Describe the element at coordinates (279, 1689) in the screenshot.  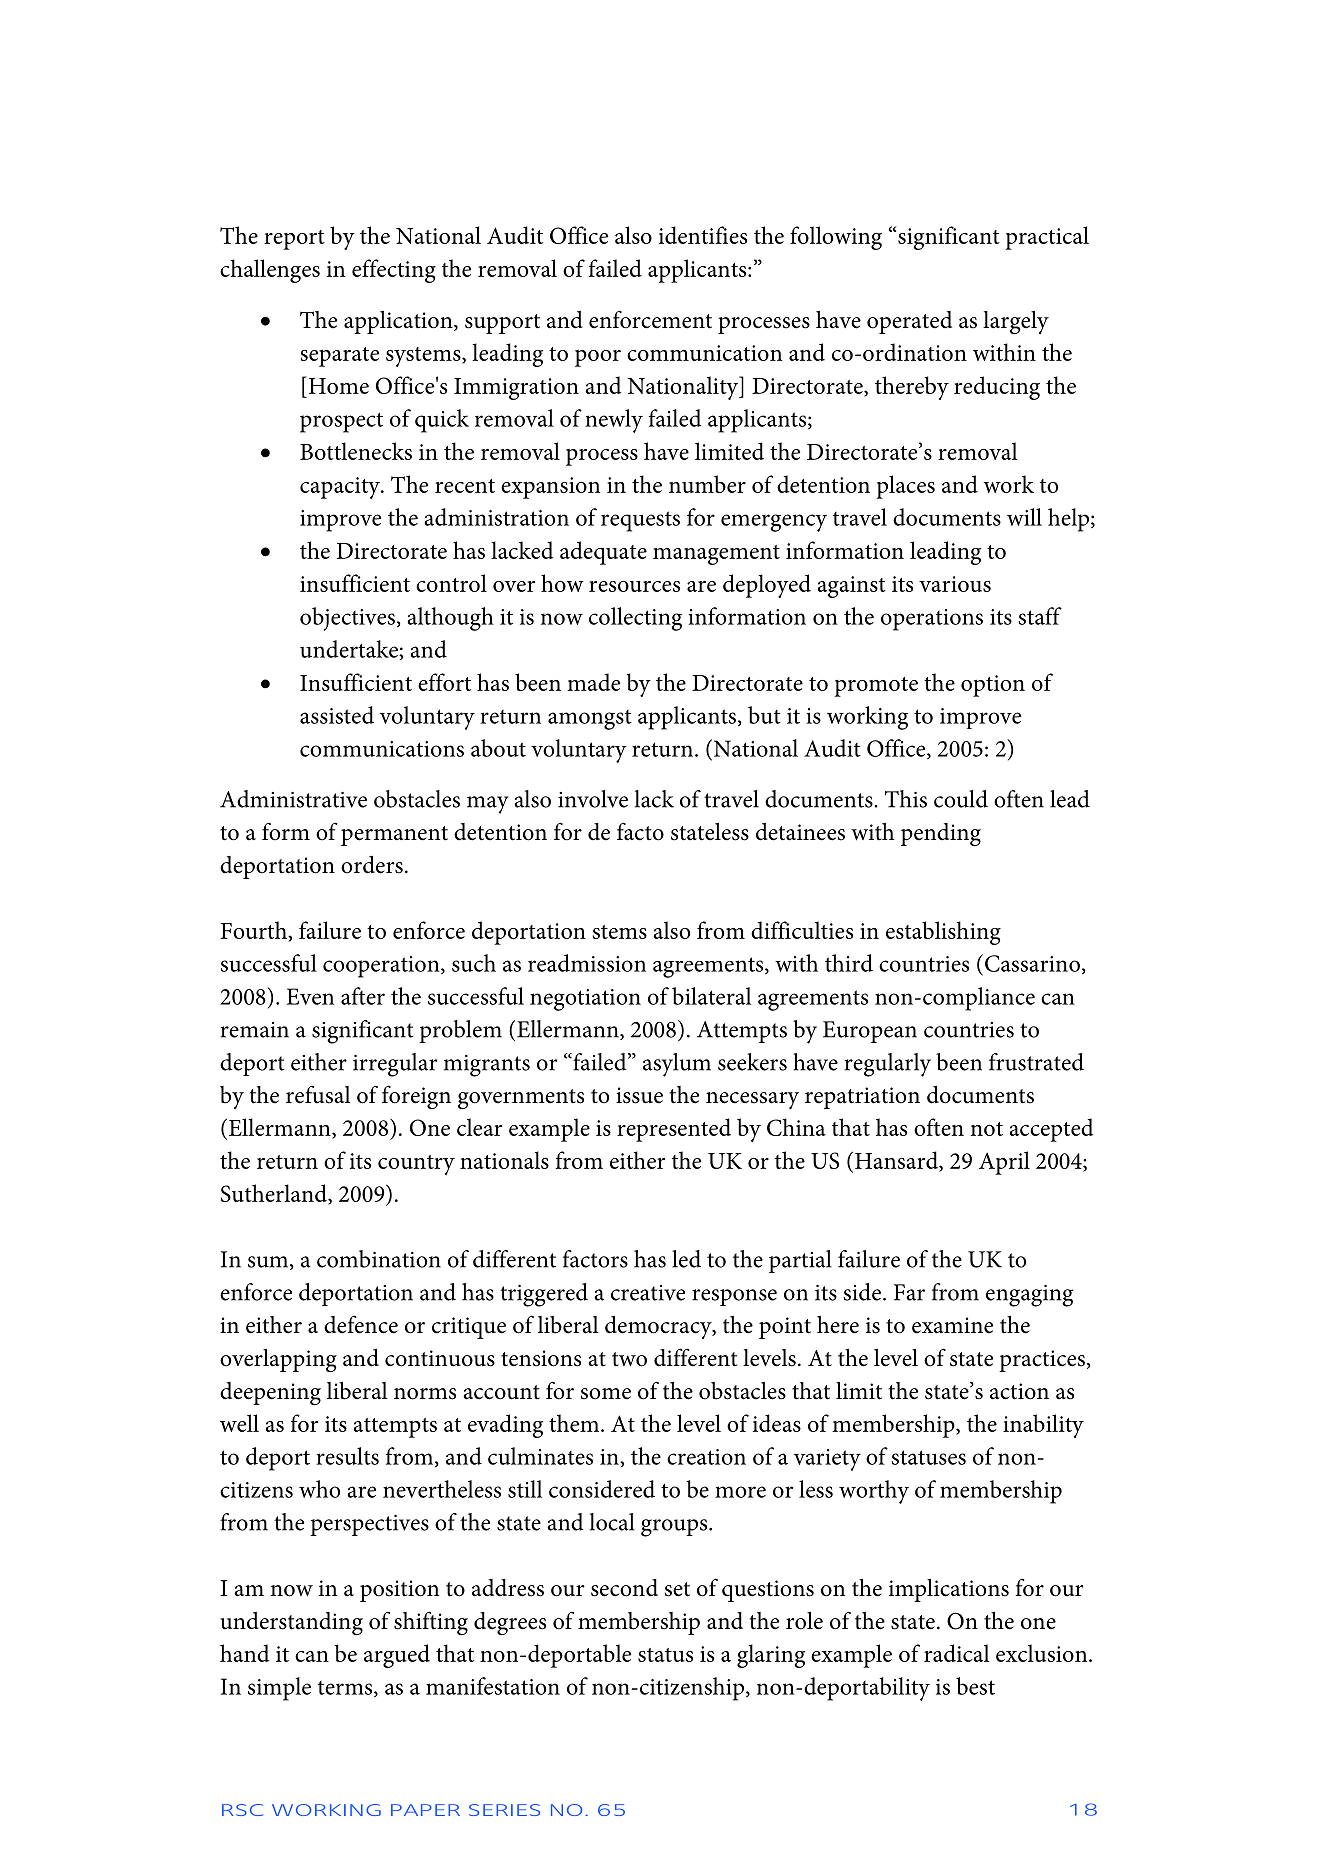
I see `simple` at that location.
